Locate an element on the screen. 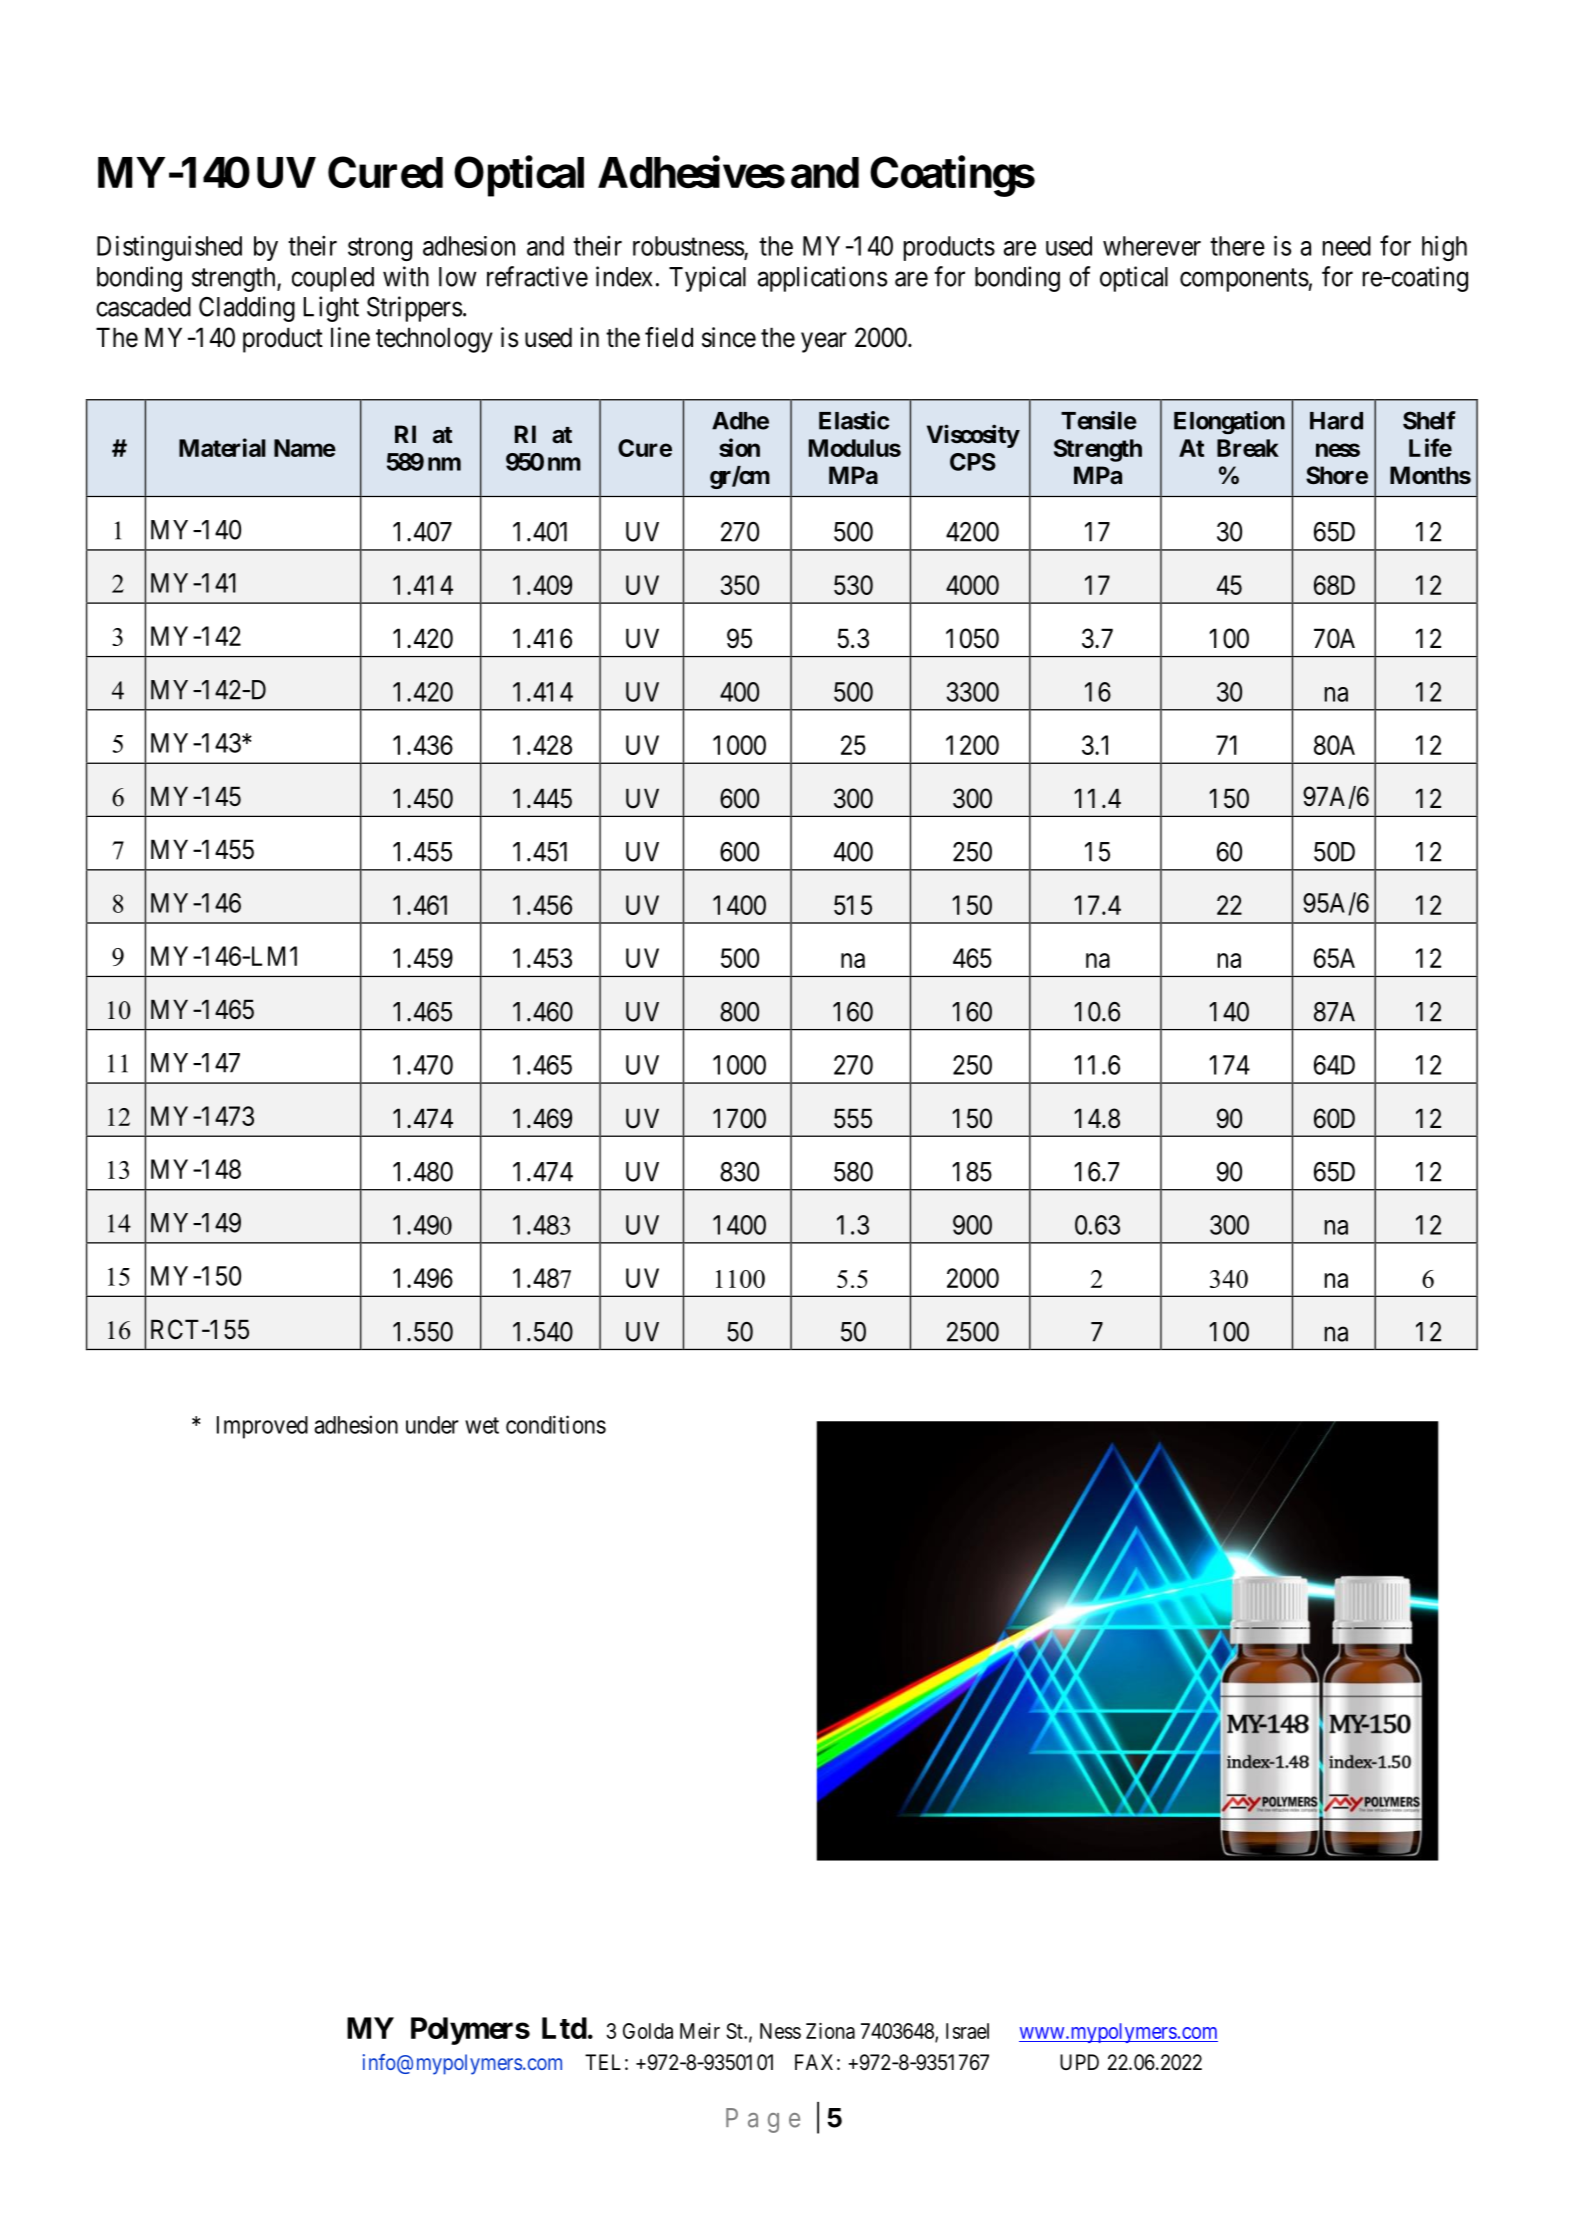  under is located at coordinates (432, 1425).
